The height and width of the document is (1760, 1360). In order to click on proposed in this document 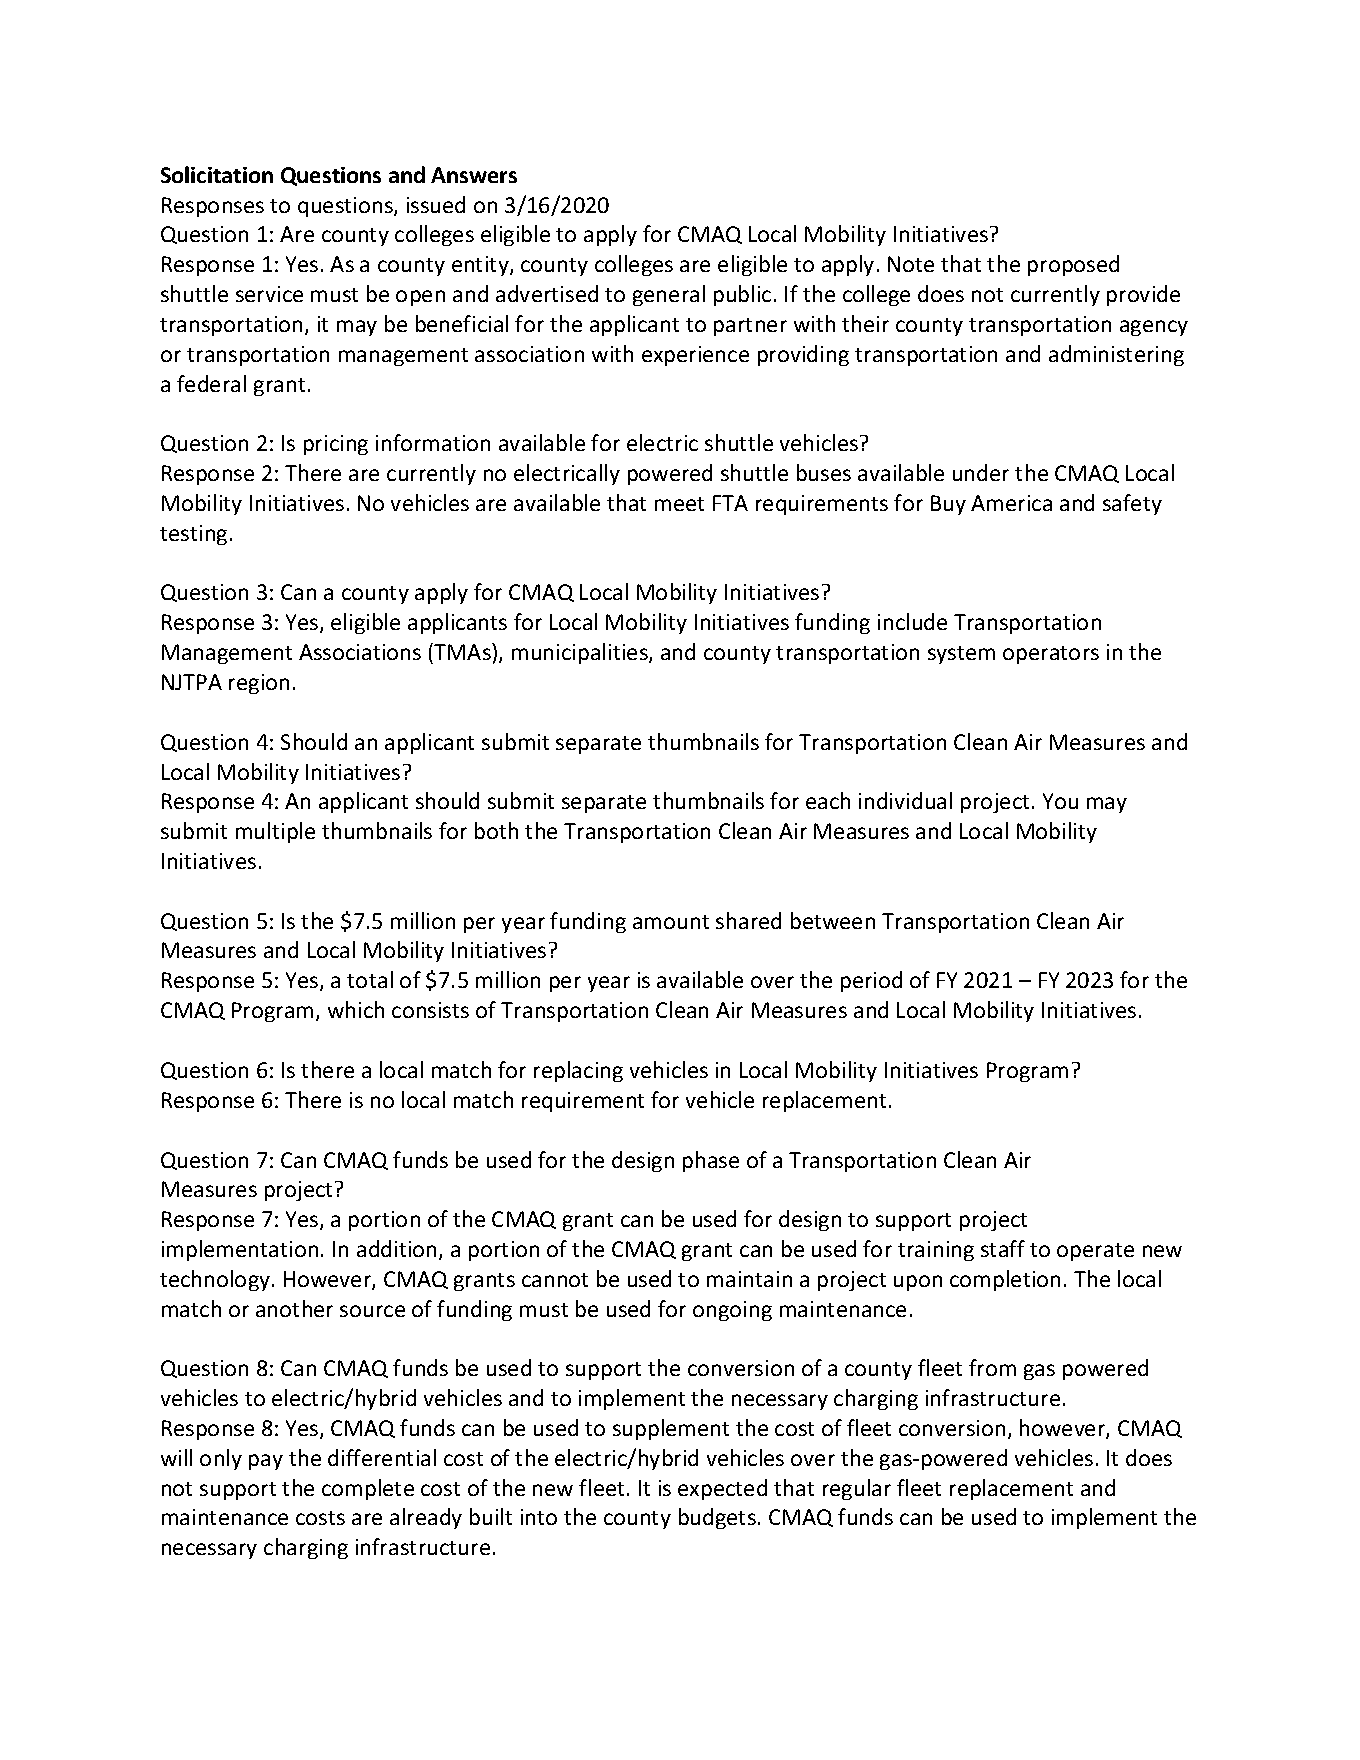, I will do `click(1073, 265)`.
